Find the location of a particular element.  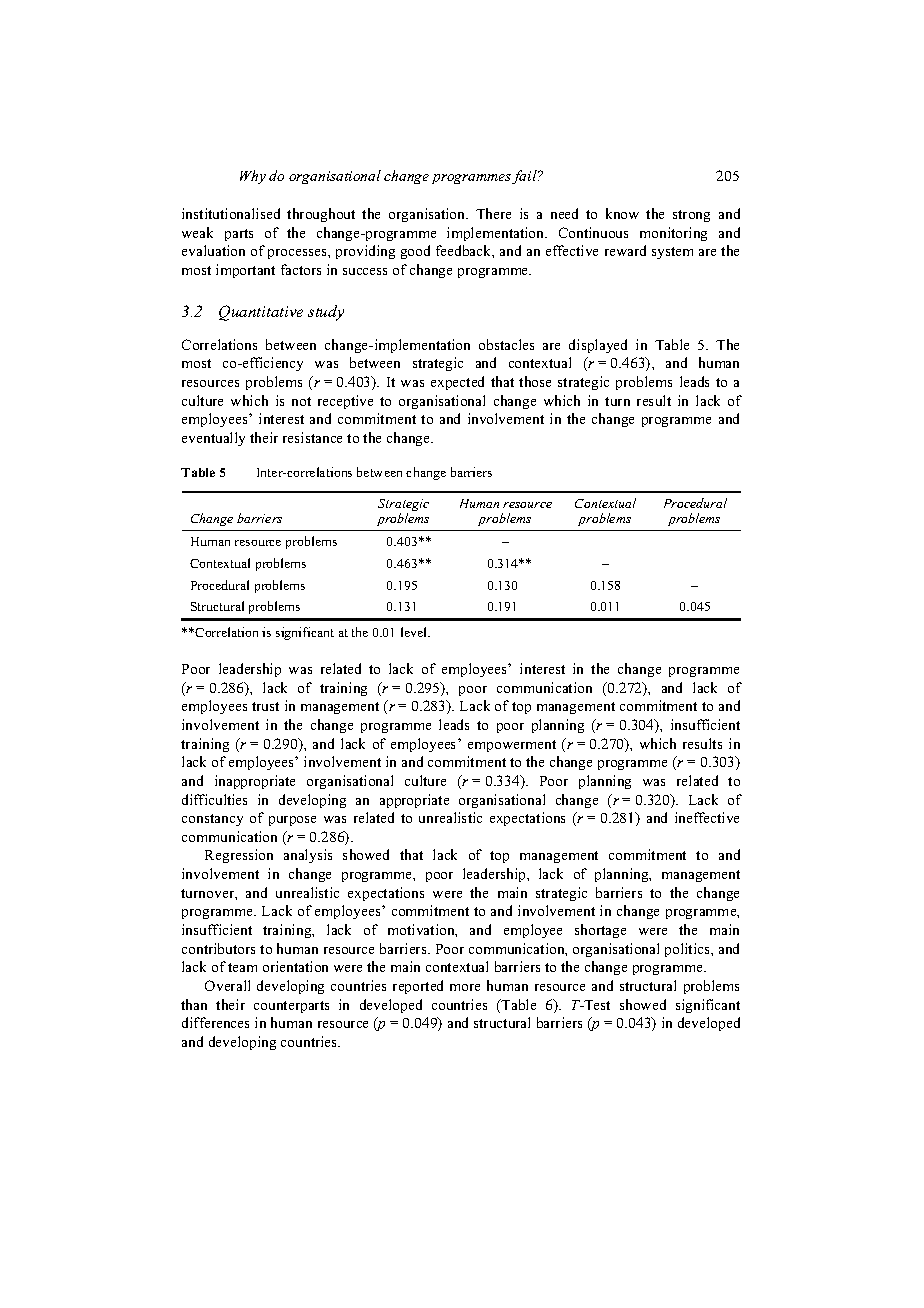

Overall is located at coordinates (227, 985).
